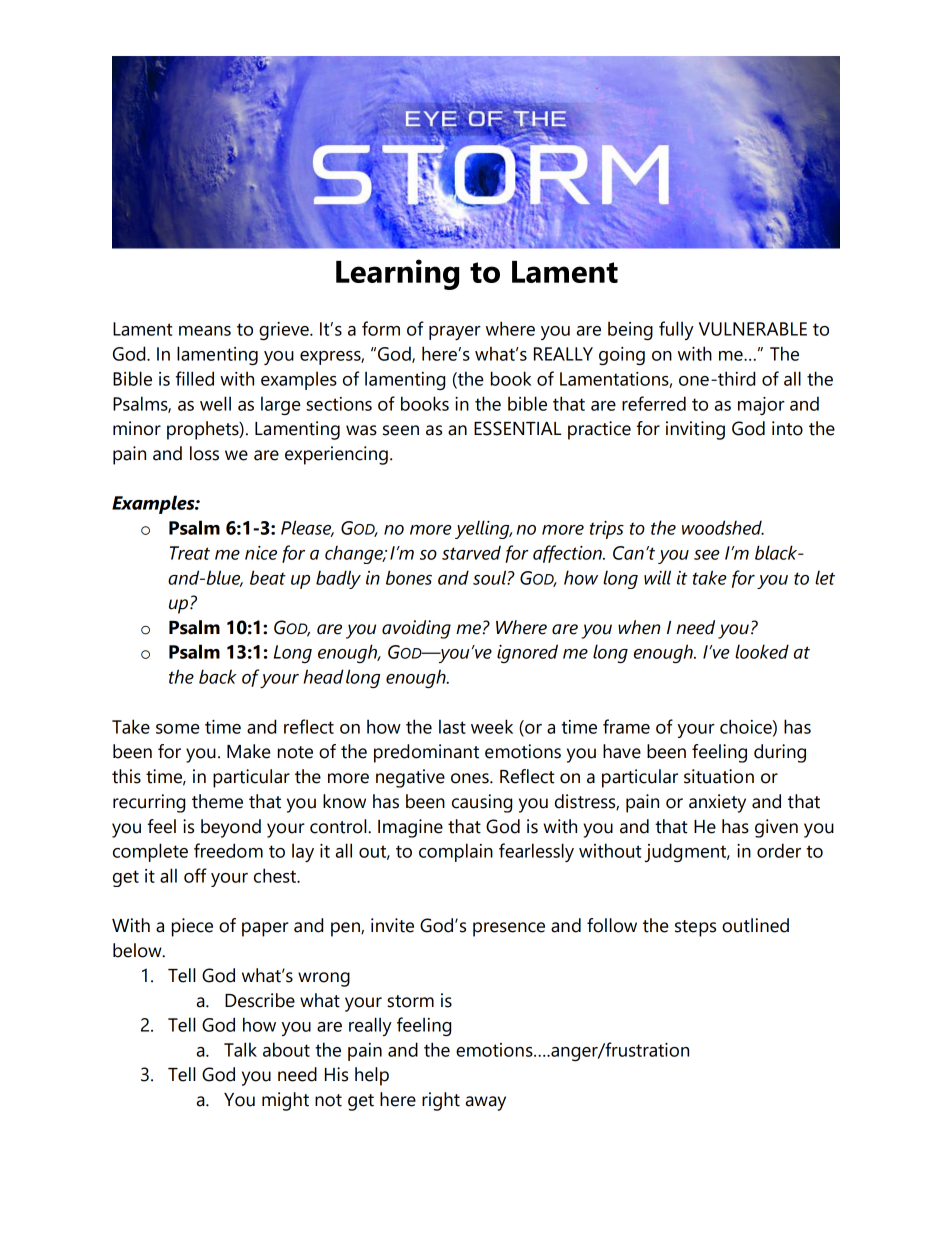  What do you see at coordinates (218, 676) in the screenshot?
I see `back` at bounding box center [218, 676].
